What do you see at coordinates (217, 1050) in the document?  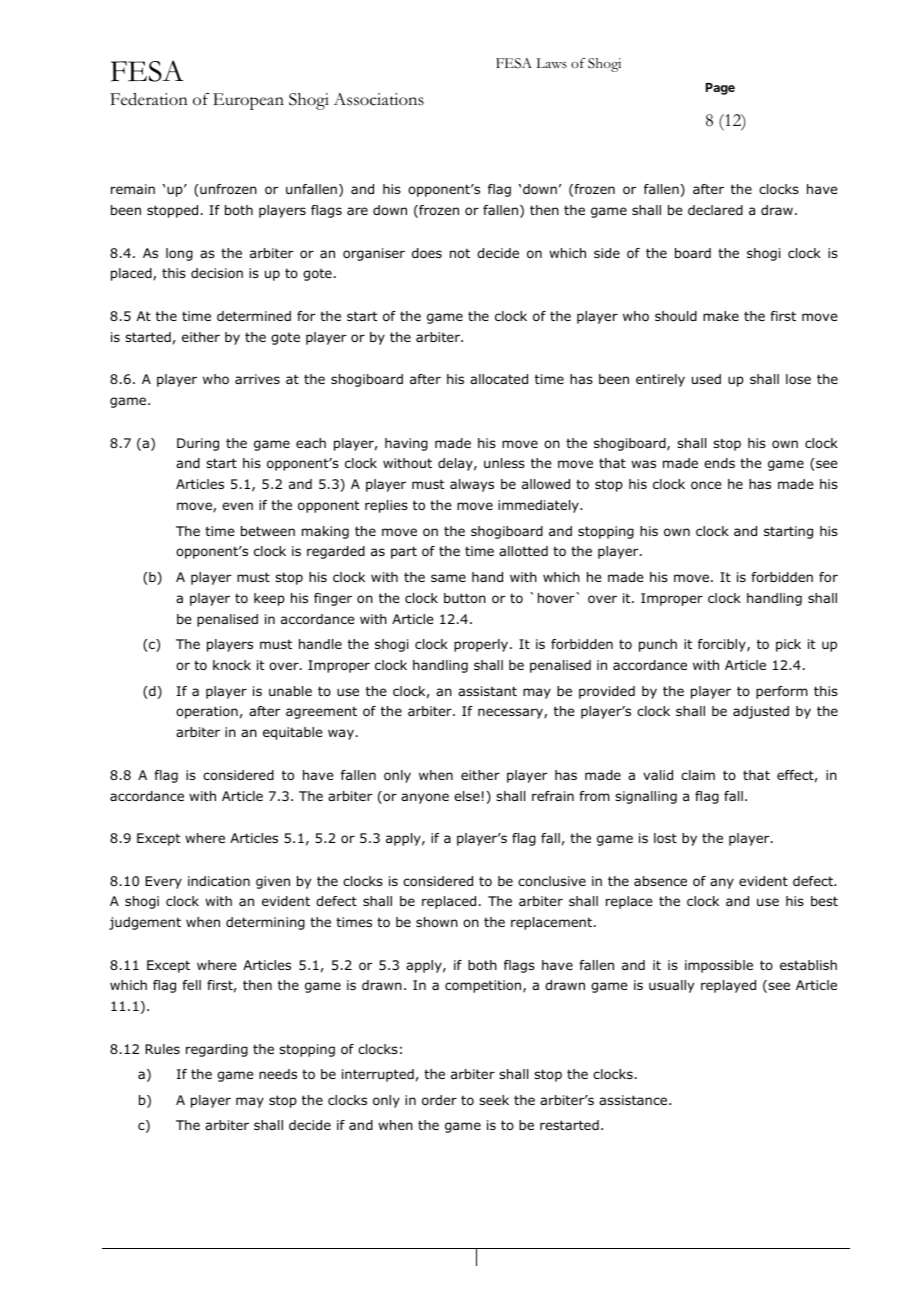 I see `regarding` at bounding box center [217, 1050].
